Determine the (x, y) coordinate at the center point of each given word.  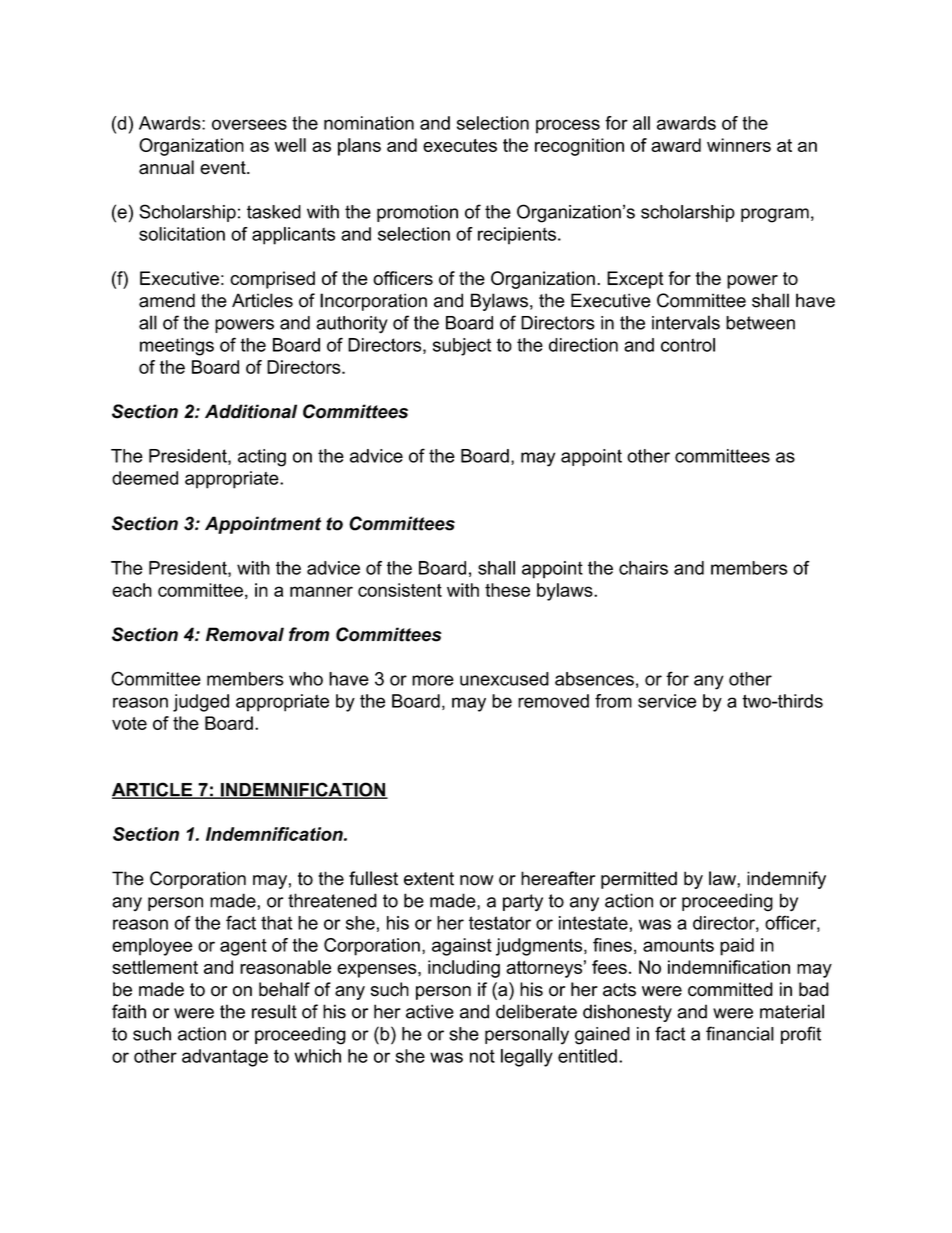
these (507, 590)
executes (460, 145)
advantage (225, 1058)
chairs (643, 568)
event (224, 168)
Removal (245, 634)
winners (739, 145)
